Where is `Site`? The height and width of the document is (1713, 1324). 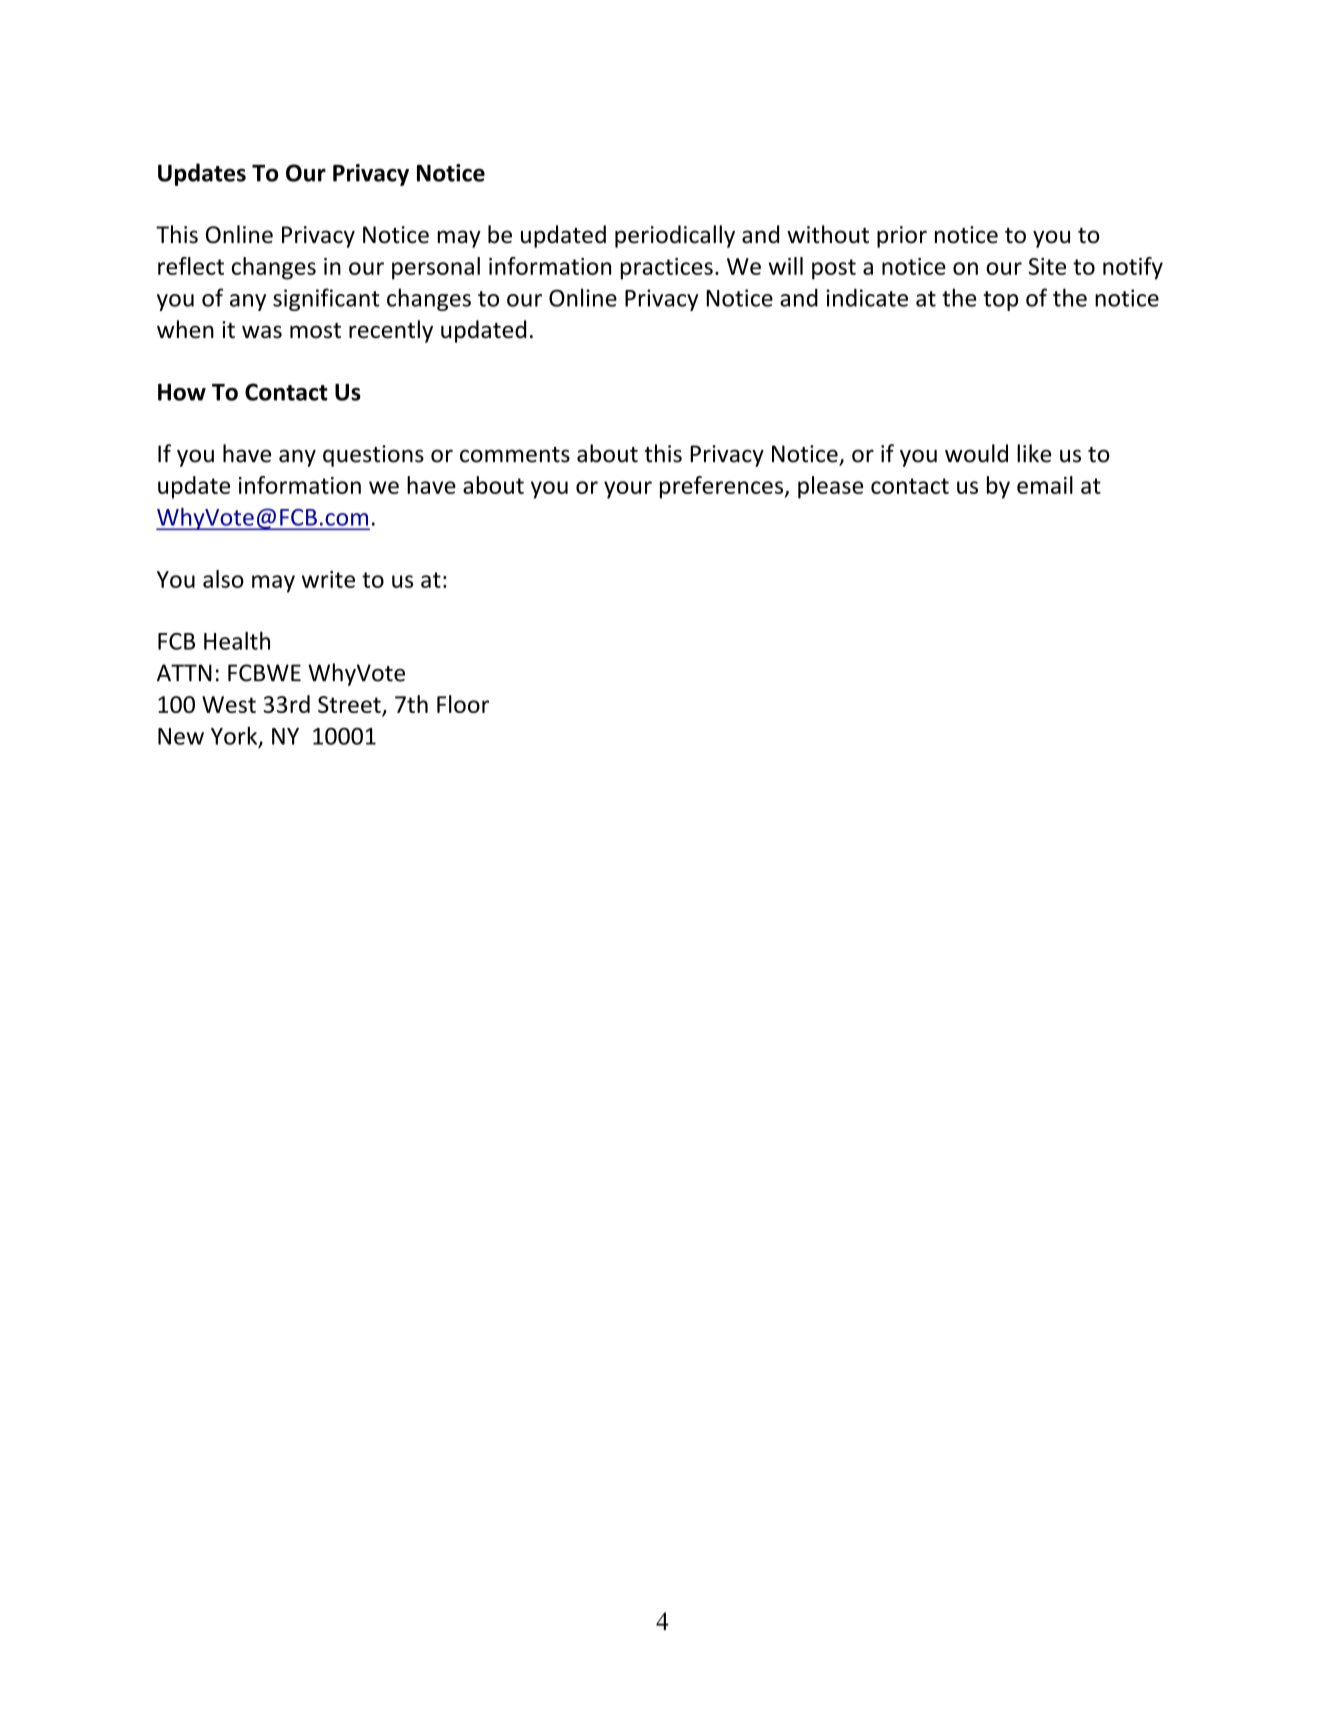 Site is located at coordinates (1047, 266).
